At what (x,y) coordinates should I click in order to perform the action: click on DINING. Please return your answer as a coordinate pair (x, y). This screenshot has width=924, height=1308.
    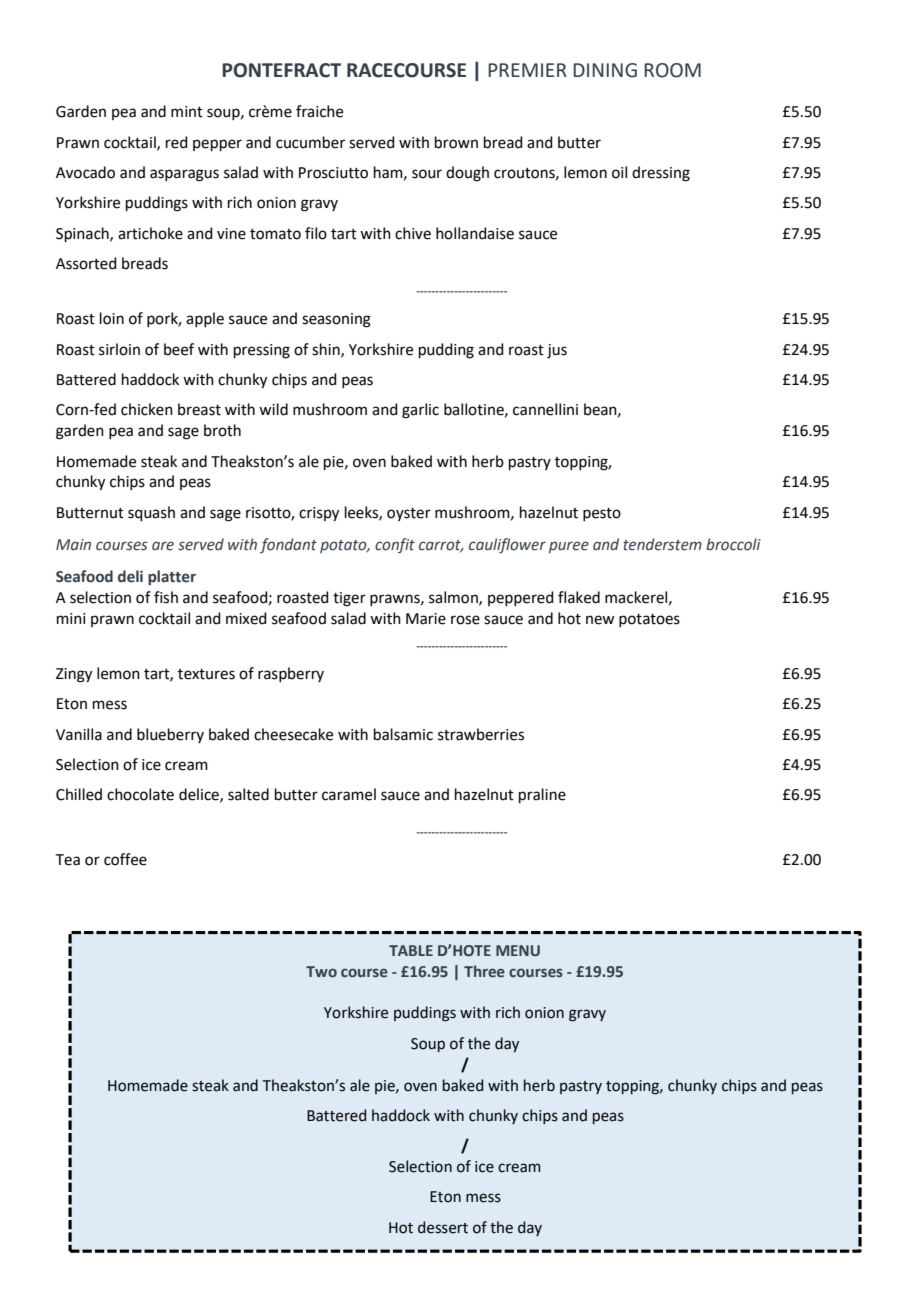
    Looking at the image, I should click on (605, 70).
